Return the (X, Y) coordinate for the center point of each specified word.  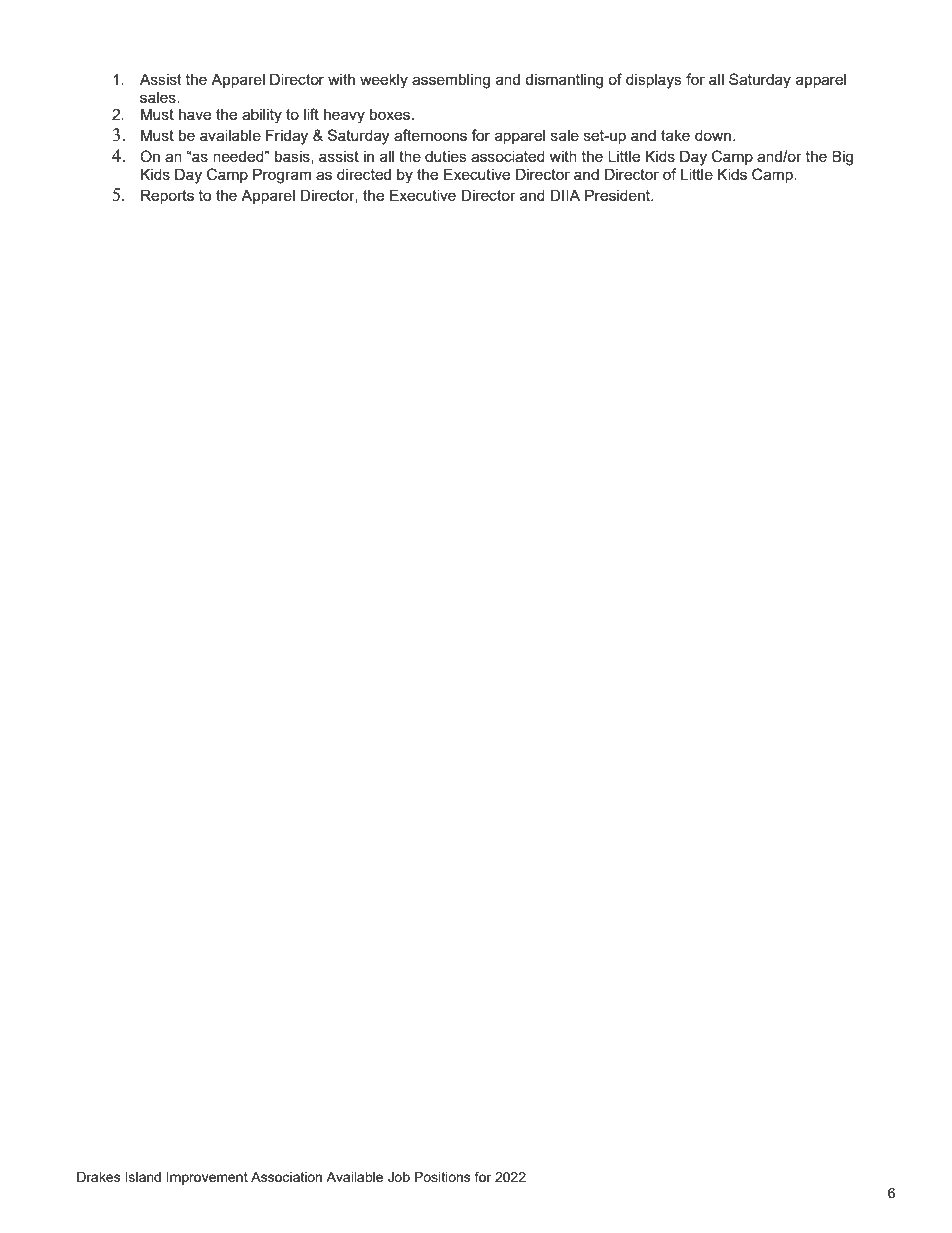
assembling (451, 81)
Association (286, 1177)
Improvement (207, 1178)
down (714, 135)
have (195, 114)
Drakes (99, 1177)
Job (399, 1177)
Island (143, 1177)
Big (842, 158)
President (619, 195)
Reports (167, 196)
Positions (443, 1177)
